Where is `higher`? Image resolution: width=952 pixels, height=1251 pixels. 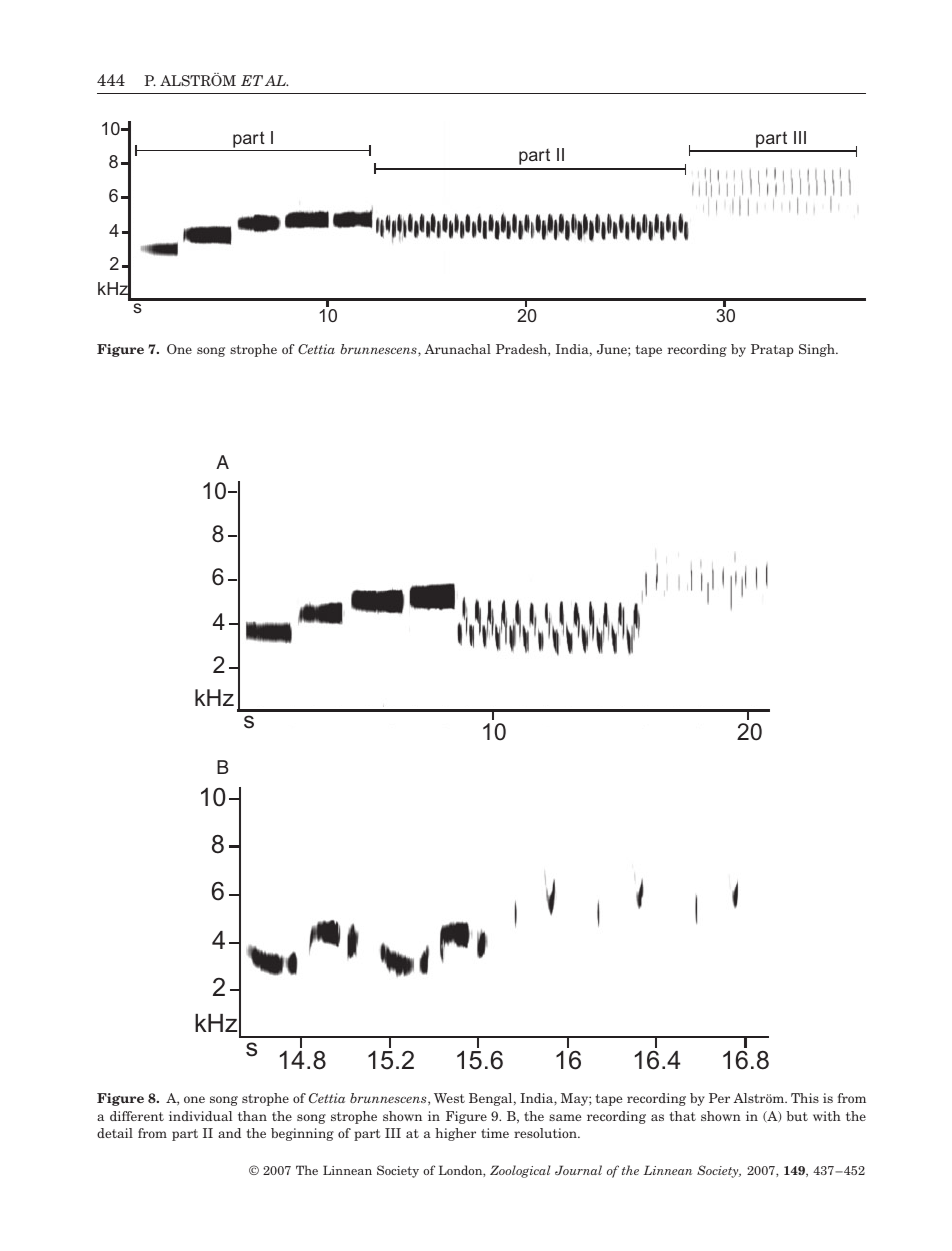 higher is located at coordinates (455, 1134).
